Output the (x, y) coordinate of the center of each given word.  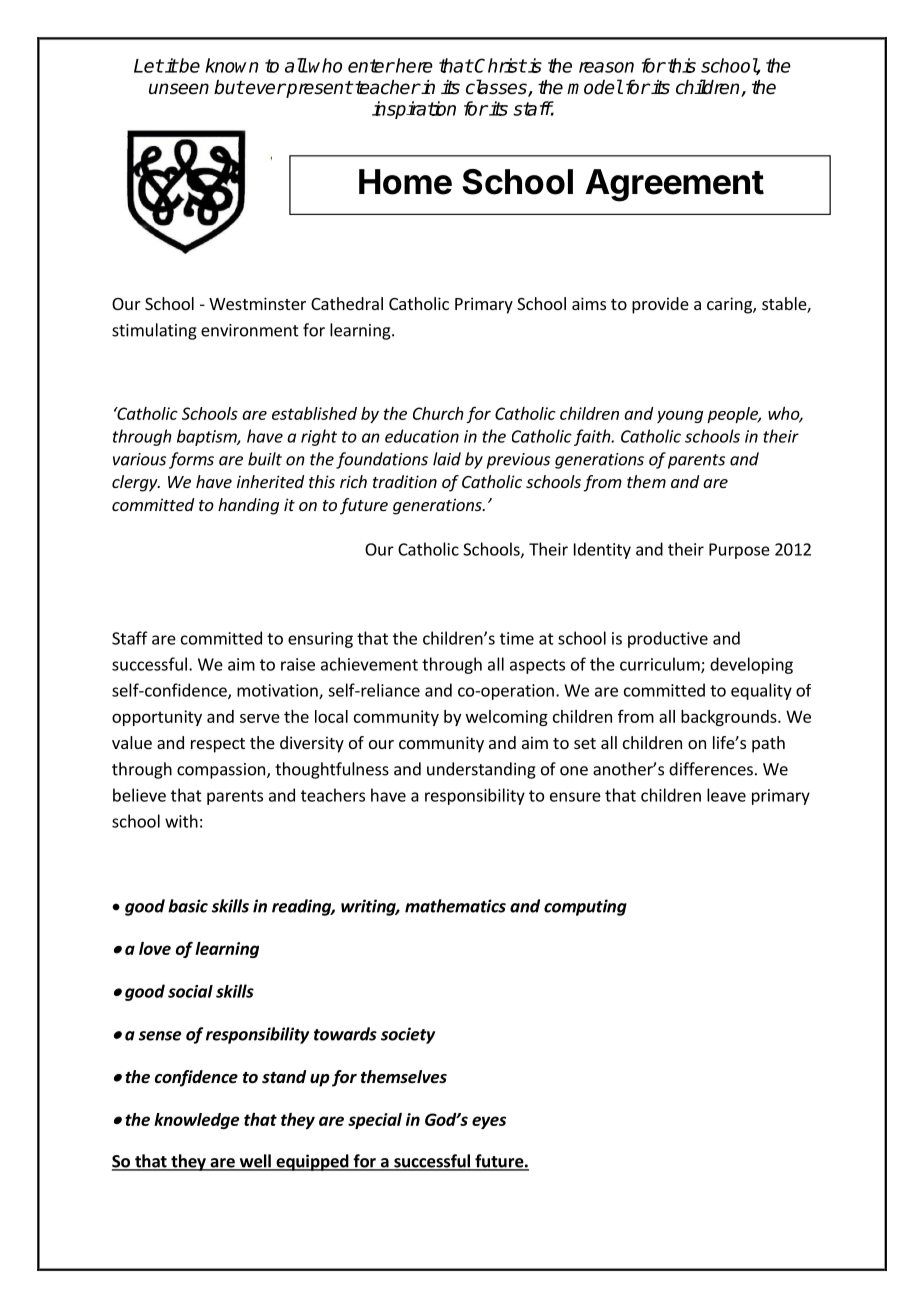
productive (668, 639)
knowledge (196, 1121)
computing (585, 907)
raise (298, 664)
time (517, 638)
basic (188, 906)
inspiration (414, 110)
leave (726, 795)
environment (250, 330)
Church (438, 413)
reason (606, 67)
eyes (489, 1122)
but (229, 87)
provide (660, 305)
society (408, 1035)
